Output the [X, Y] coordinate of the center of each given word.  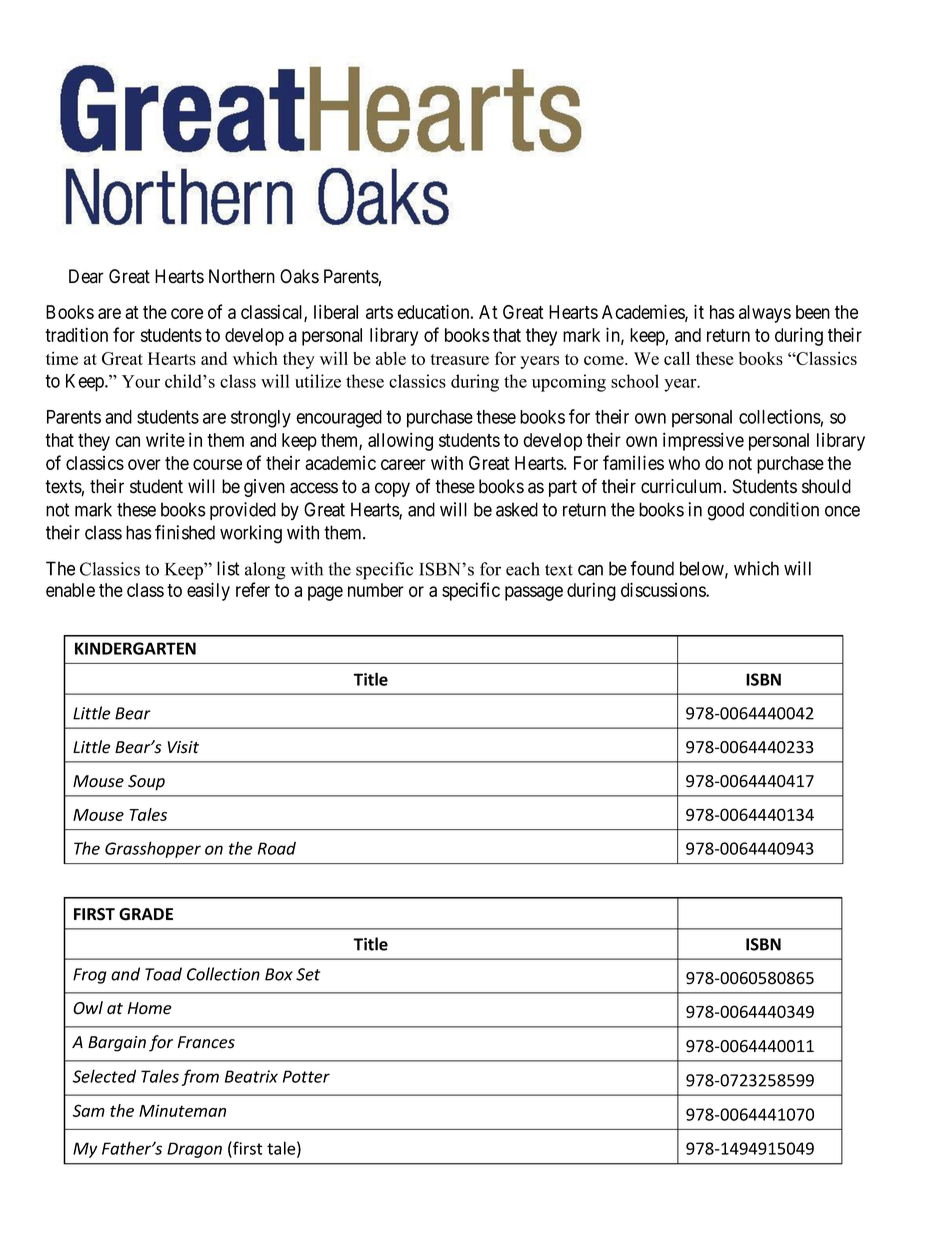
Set [308, 974]
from [200, 1077]
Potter [306, 1076]
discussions [664, 589]
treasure [460, 359]
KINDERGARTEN [135, 648]
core [187, 313]
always [765, 314]
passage [534, 593]
